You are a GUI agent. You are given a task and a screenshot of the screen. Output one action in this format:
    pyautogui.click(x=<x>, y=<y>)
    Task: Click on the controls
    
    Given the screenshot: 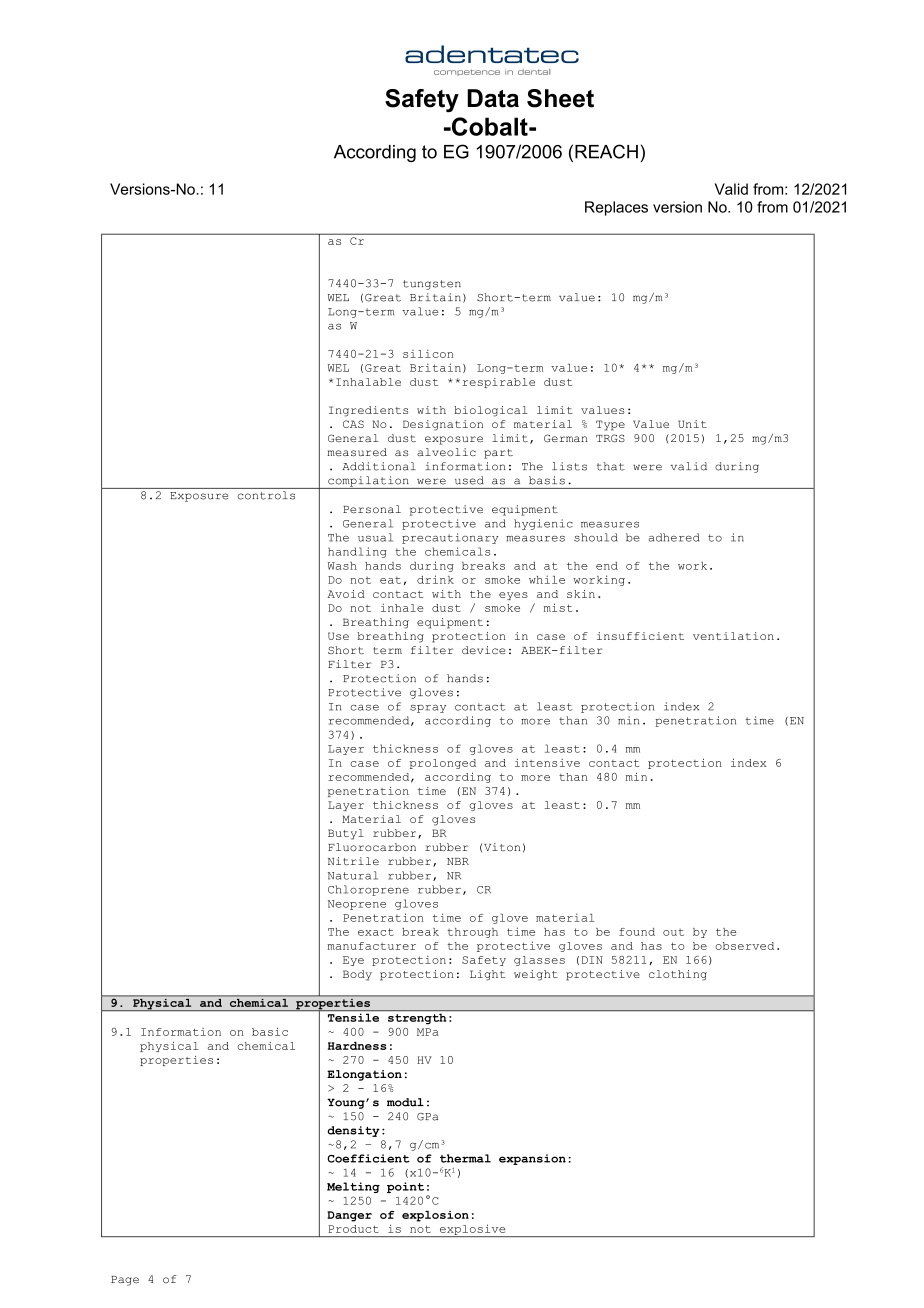 What is the action you would take?
    pyautogui.click(x=266, y=495)
